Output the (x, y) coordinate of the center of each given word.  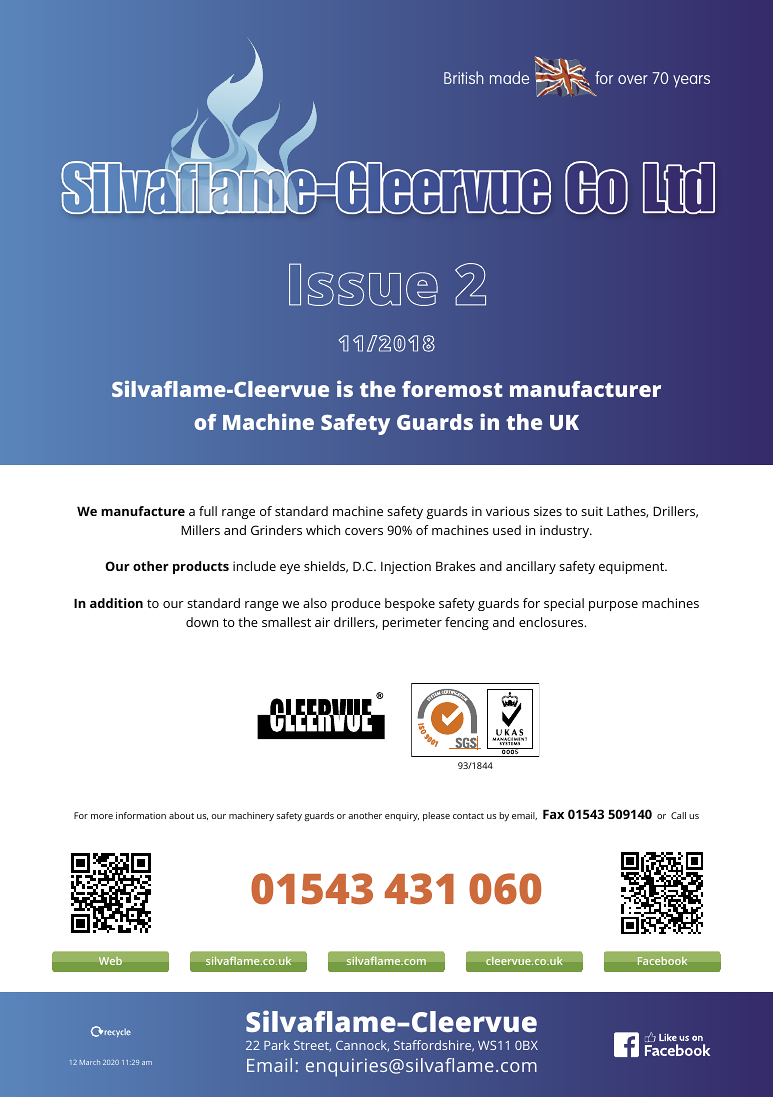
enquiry (402, 816)
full (208, 511)
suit (592, 511)
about (181, 815)
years (691, 81)
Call (678, 815)
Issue (363, 284)
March (90, 1062)
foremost (452, 389)
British (463, 77)
